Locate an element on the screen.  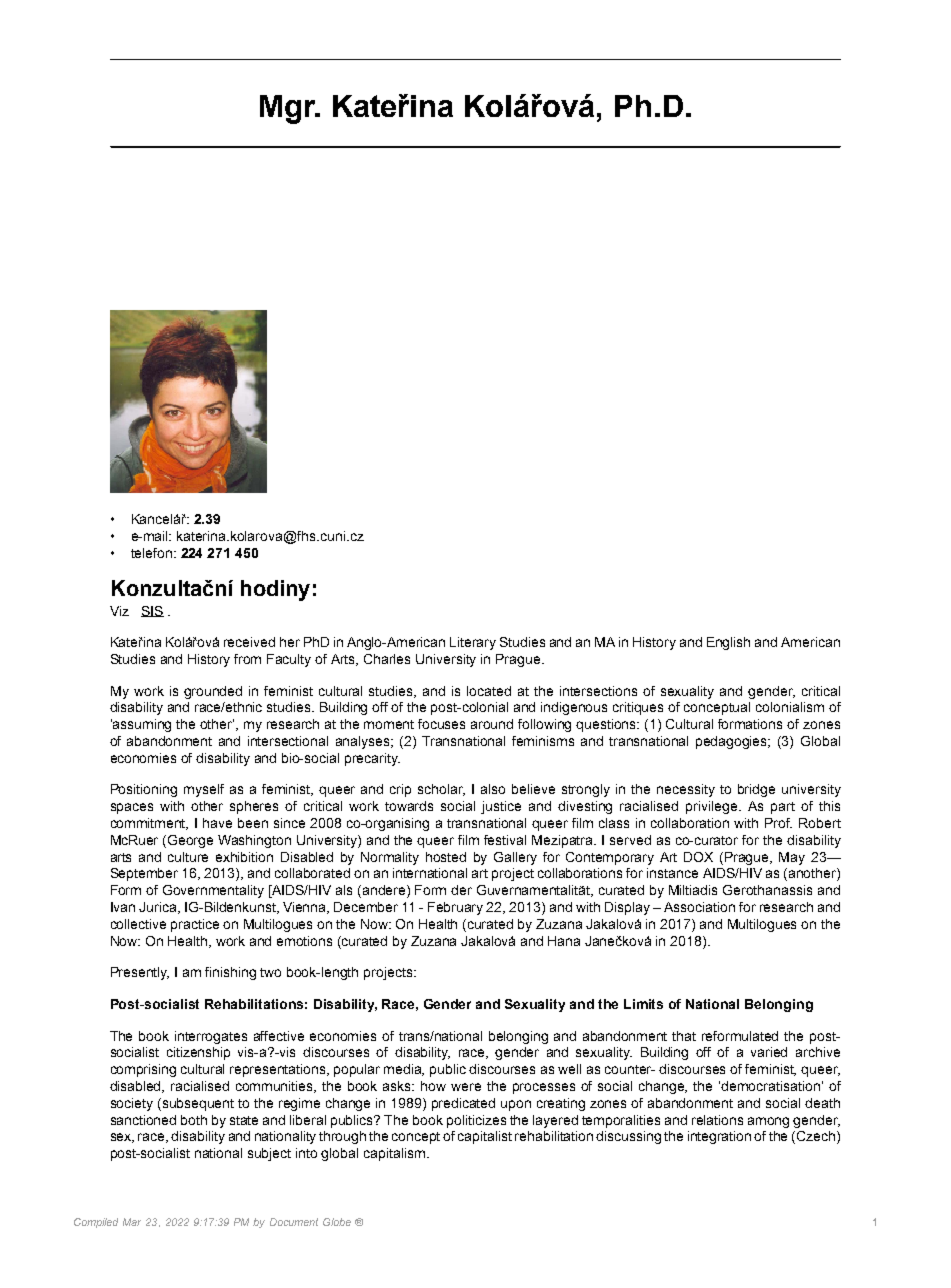
intersections is located at coordinates (598, 691).
